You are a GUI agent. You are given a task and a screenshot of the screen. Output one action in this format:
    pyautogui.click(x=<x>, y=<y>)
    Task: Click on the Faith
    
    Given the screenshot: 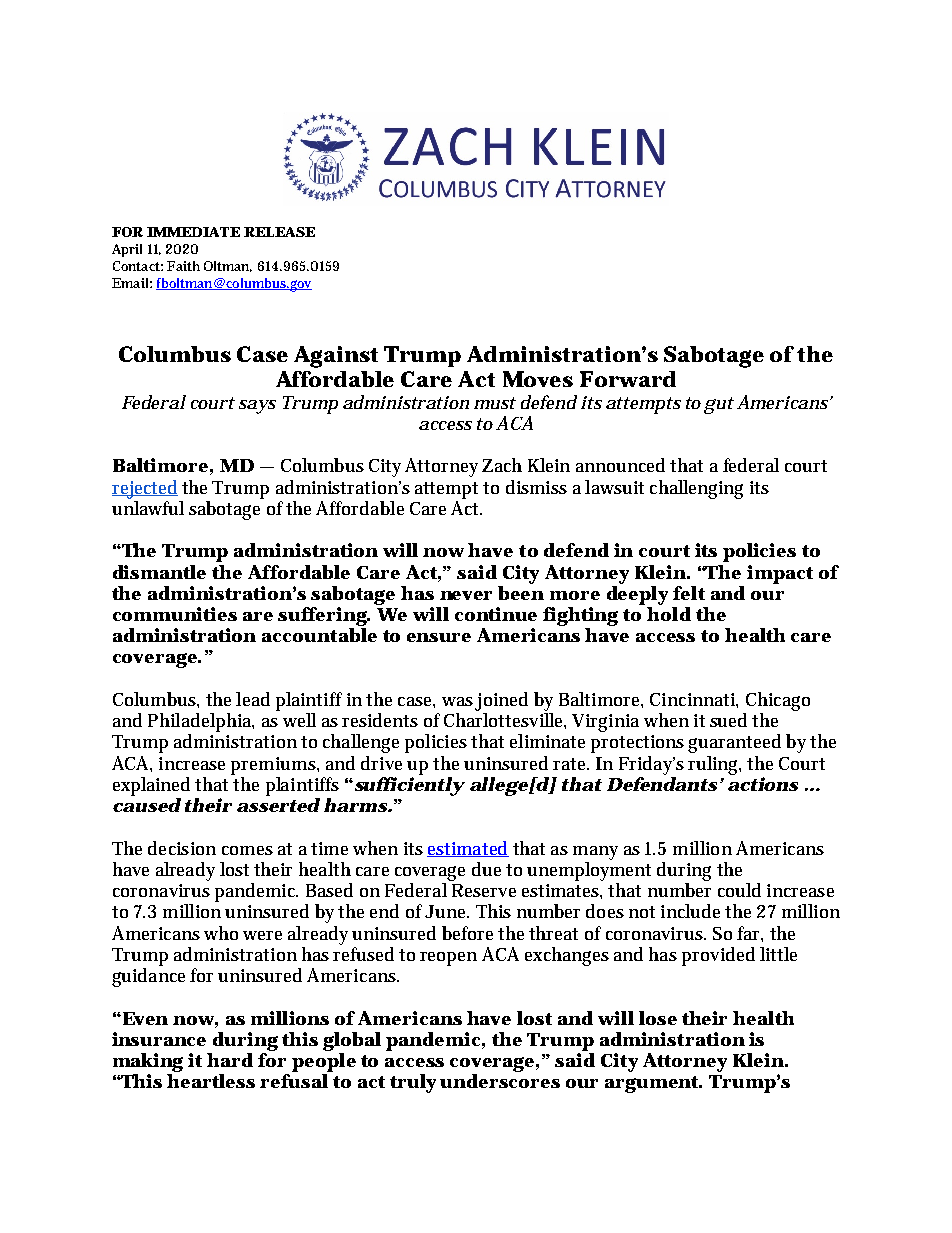 What is the action you would take?
    pyautogui.click(x=183, y=266)
